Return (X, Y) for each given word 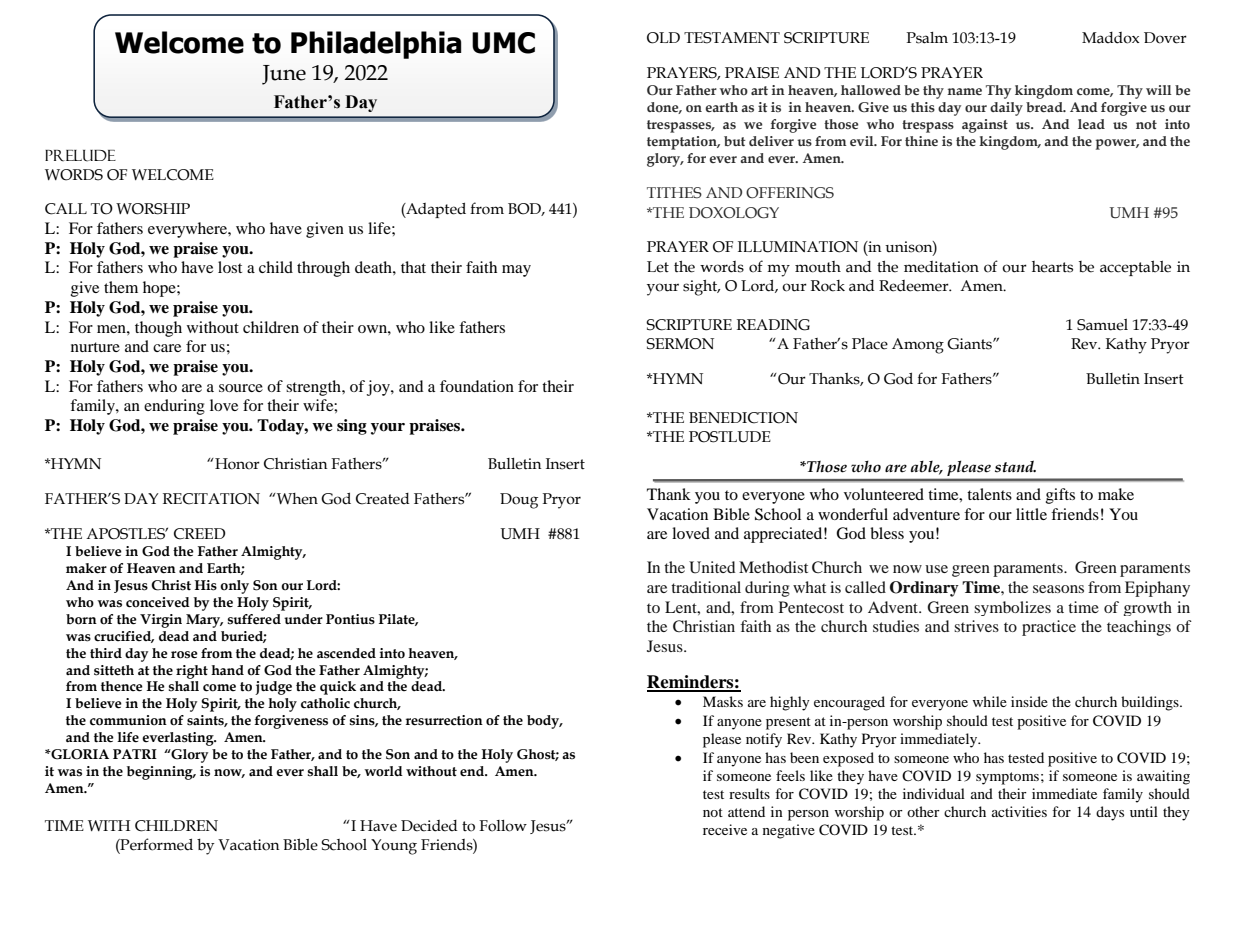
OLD (663, 38)
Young (394, 847)
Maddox (1111, 38)
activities (1019, 811)
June (284, 75)
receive (725, 829)
